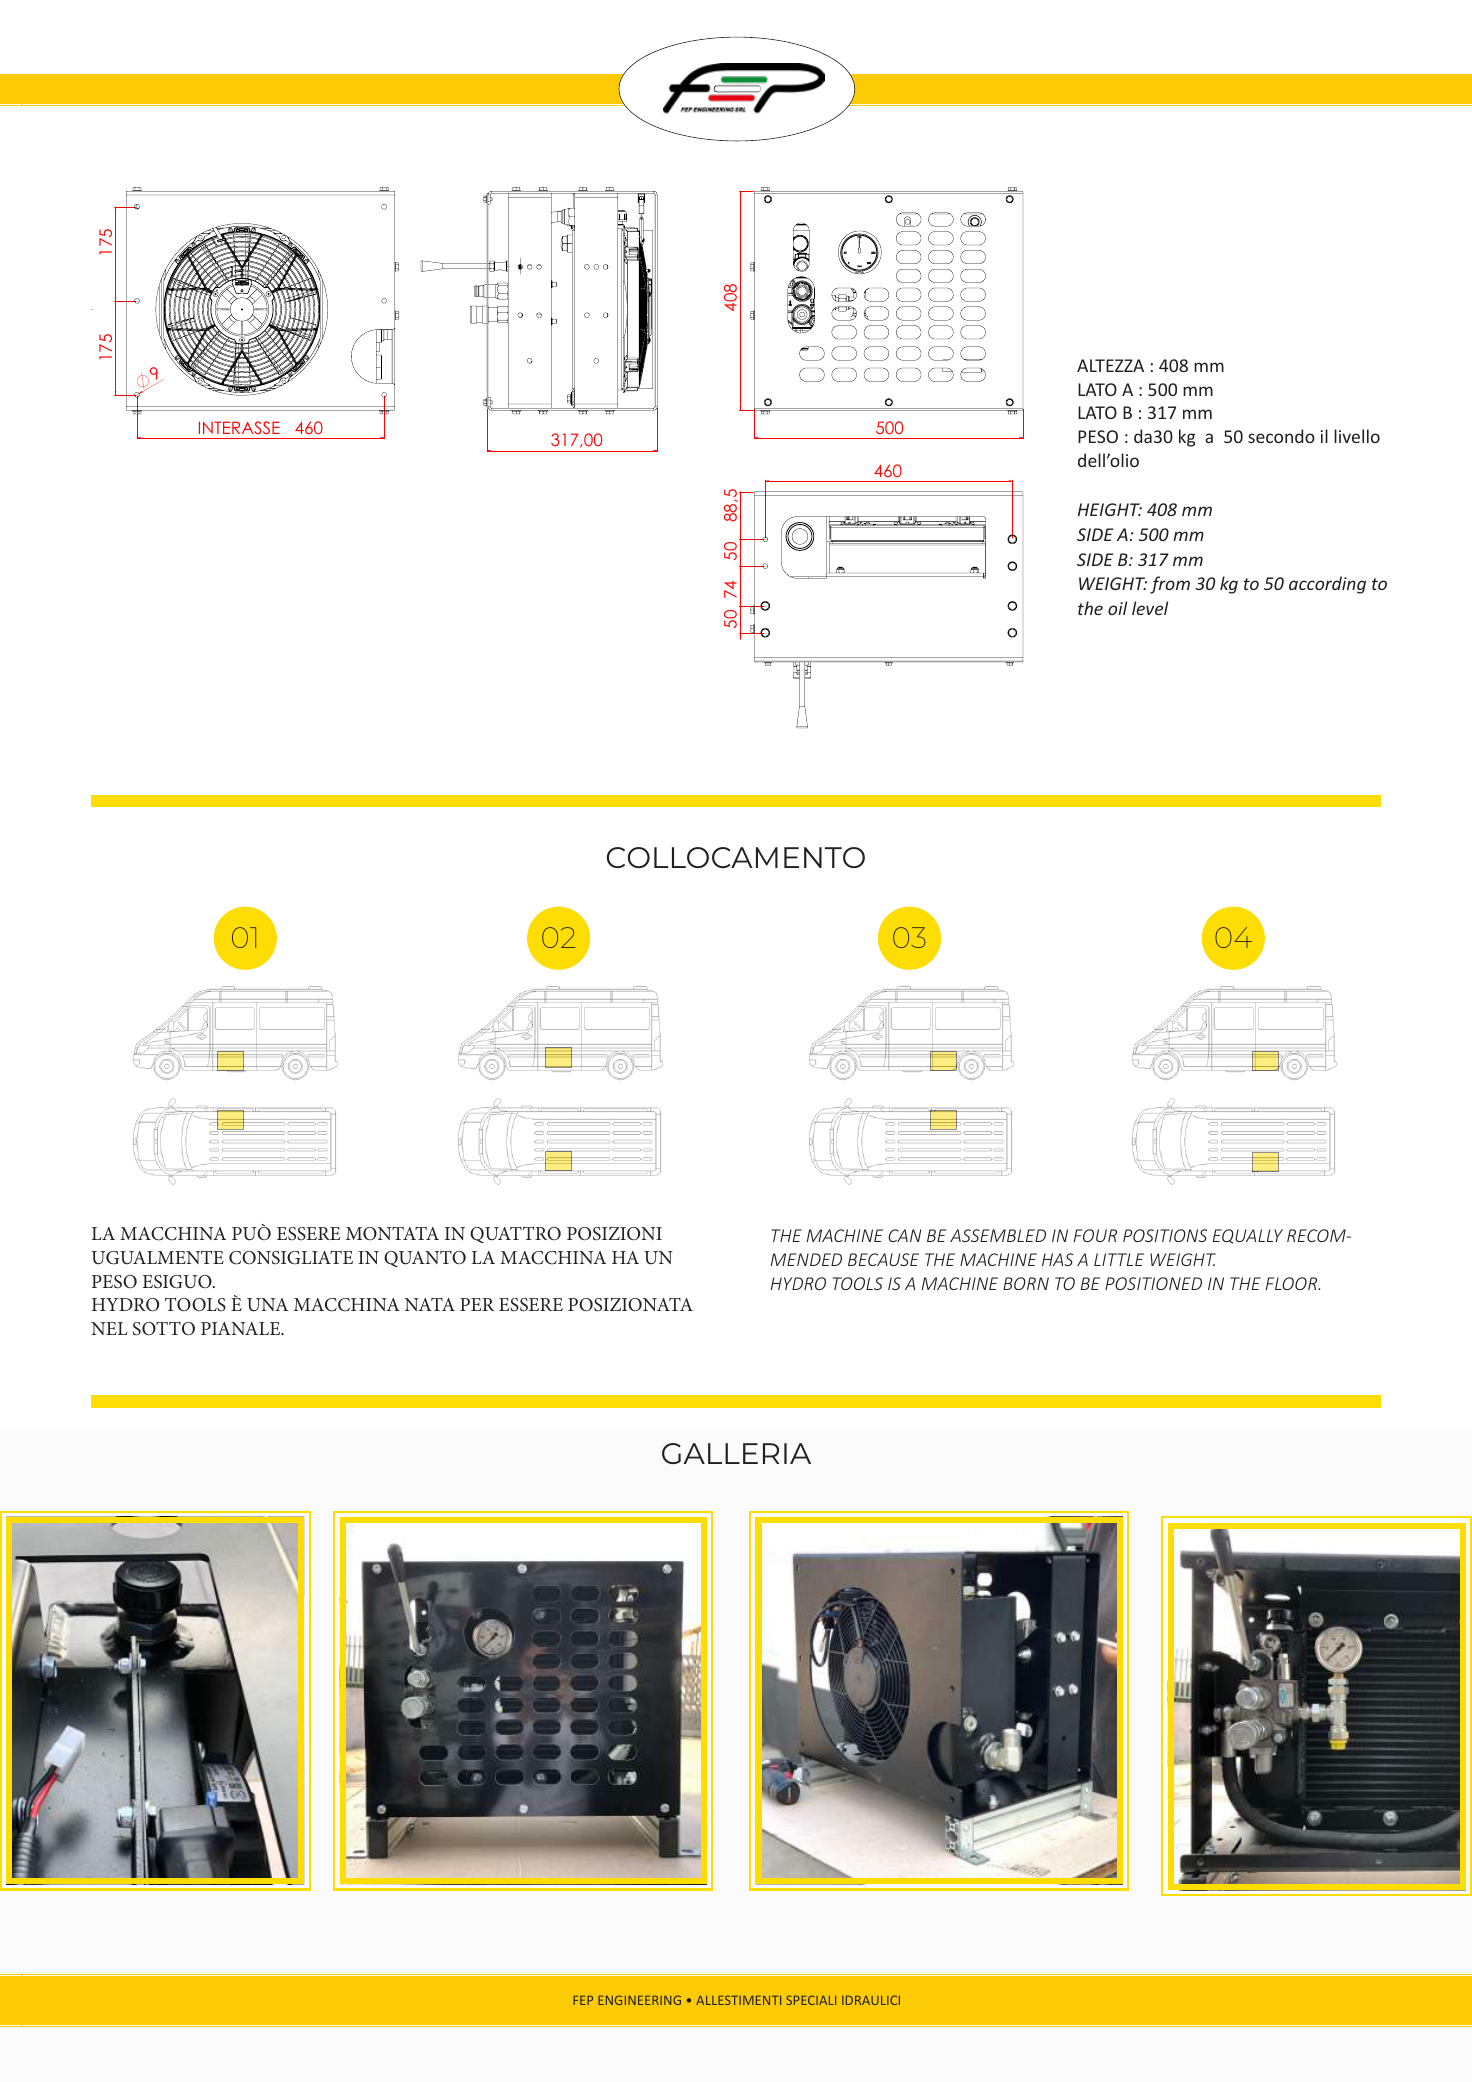  What do you see at coordinates (1117, 608) in the document?
I see `oil` at bounding box center [1117, 608].
